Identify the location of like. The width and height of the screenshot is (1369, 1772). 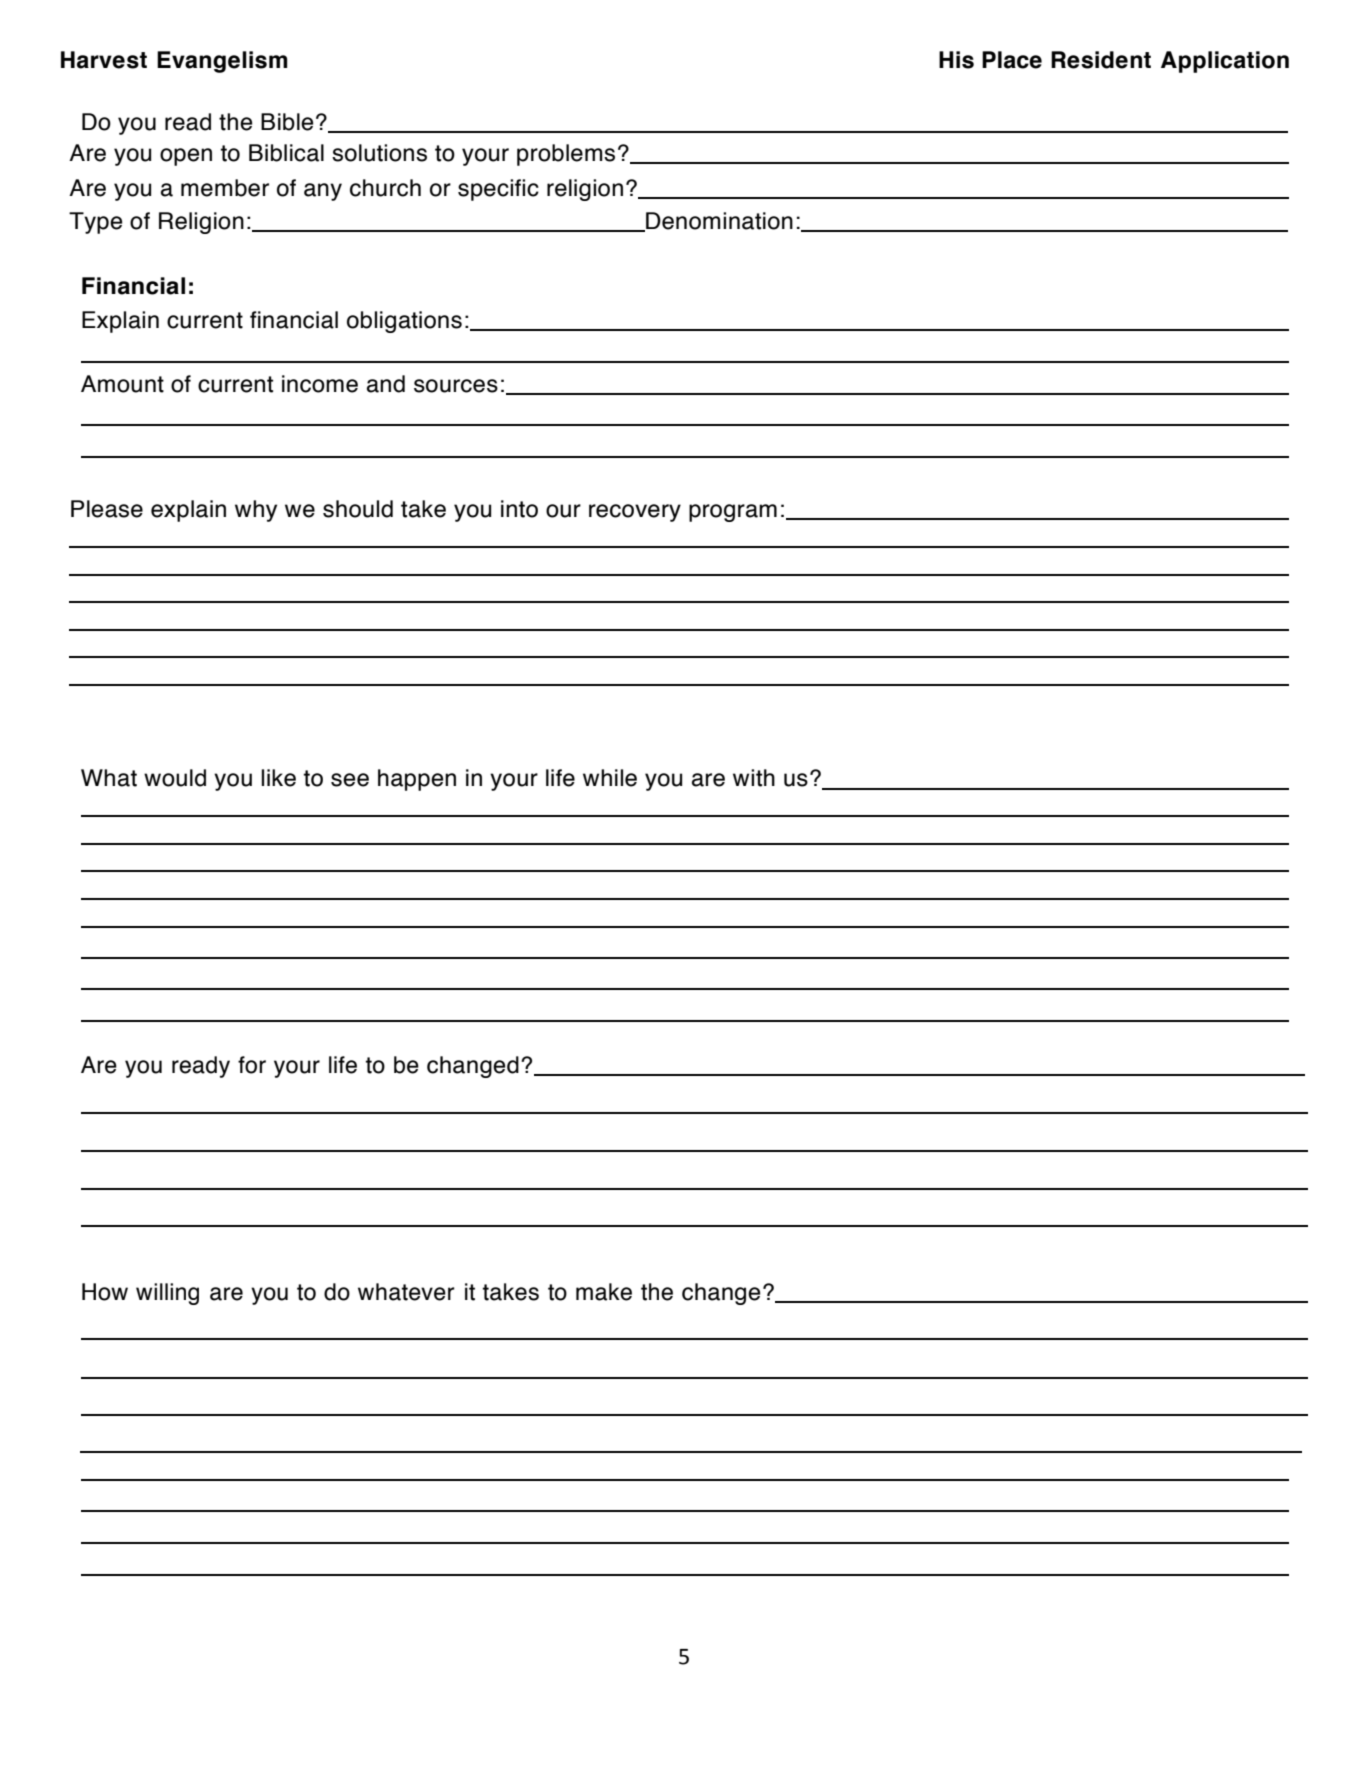
(278, 778).
